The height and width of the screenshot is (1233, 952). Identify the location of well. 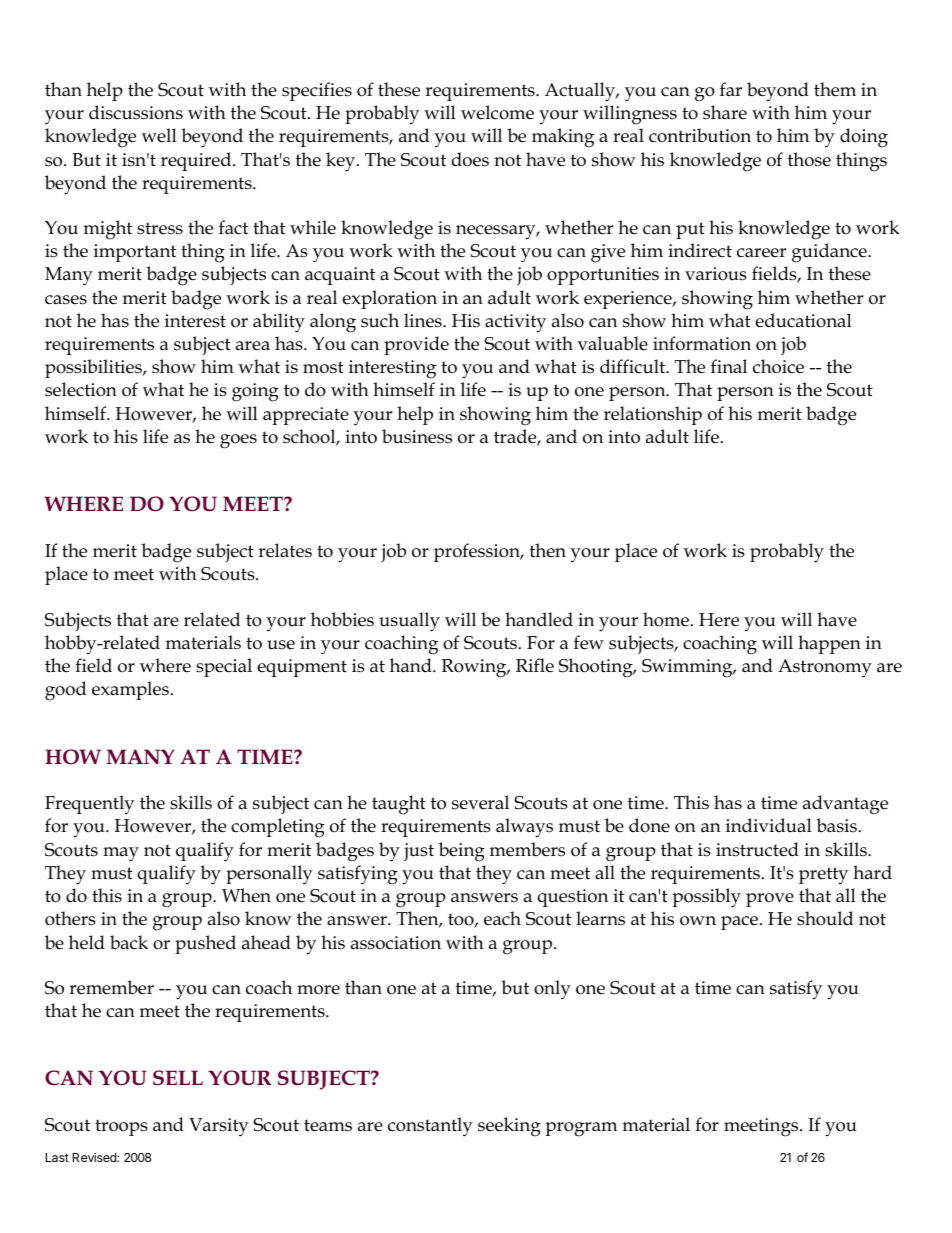
(159, 135).
